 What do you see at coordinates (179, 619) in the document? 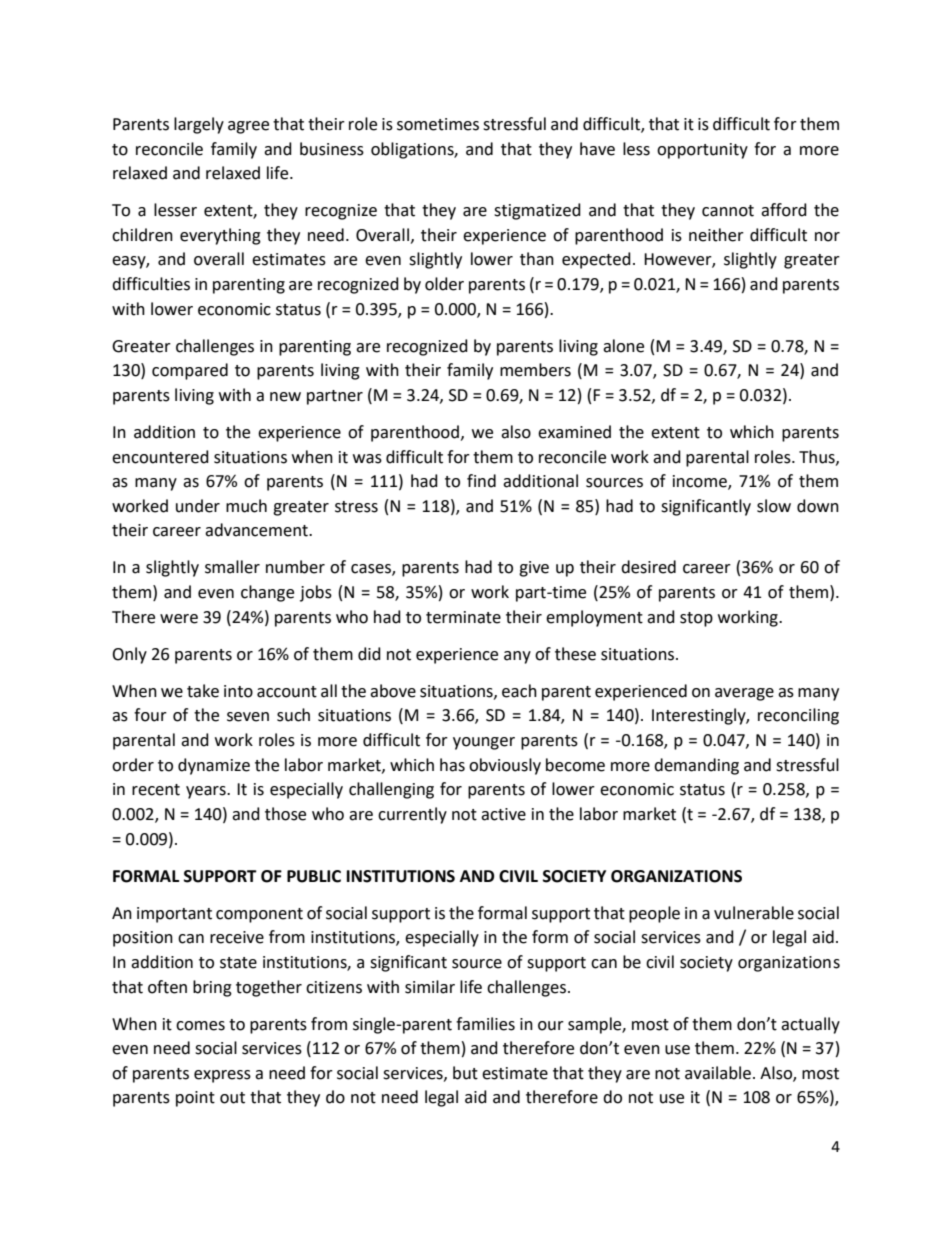
I see `were` at bounding box center [179, 619].
